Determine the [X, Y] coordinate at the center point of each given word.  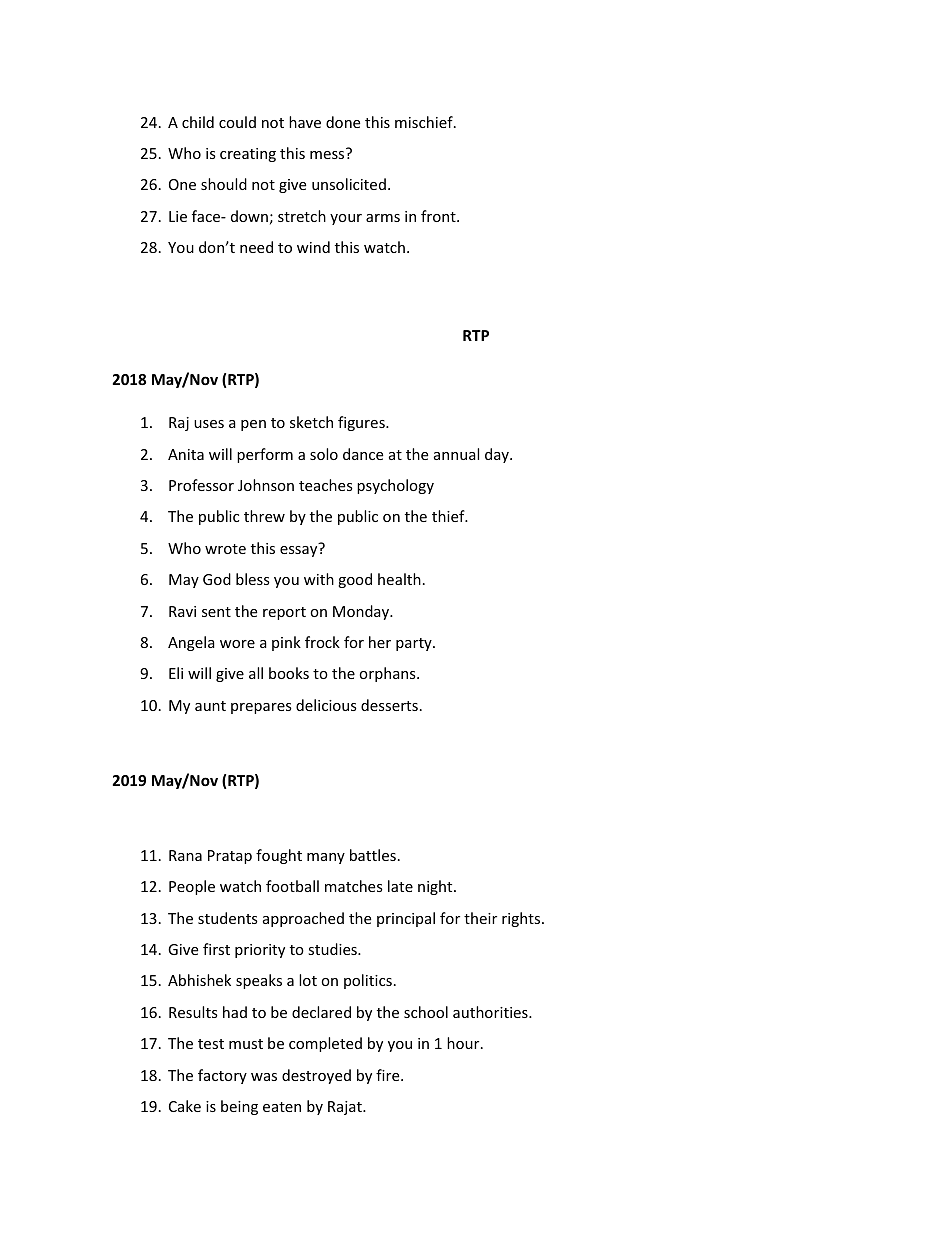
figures [362, 423]
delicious [326, 705]
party [415, 644]
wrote [225, 549]
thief [449, 516]
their [480, 918]
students [228, 918]
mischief [425, 122]
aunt [210, 706]
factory [222, 1076]
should [224, 184]
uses [209, 424]
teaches [326, 485]
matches [354, 886]
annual [456, 454]
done [343, 122]
